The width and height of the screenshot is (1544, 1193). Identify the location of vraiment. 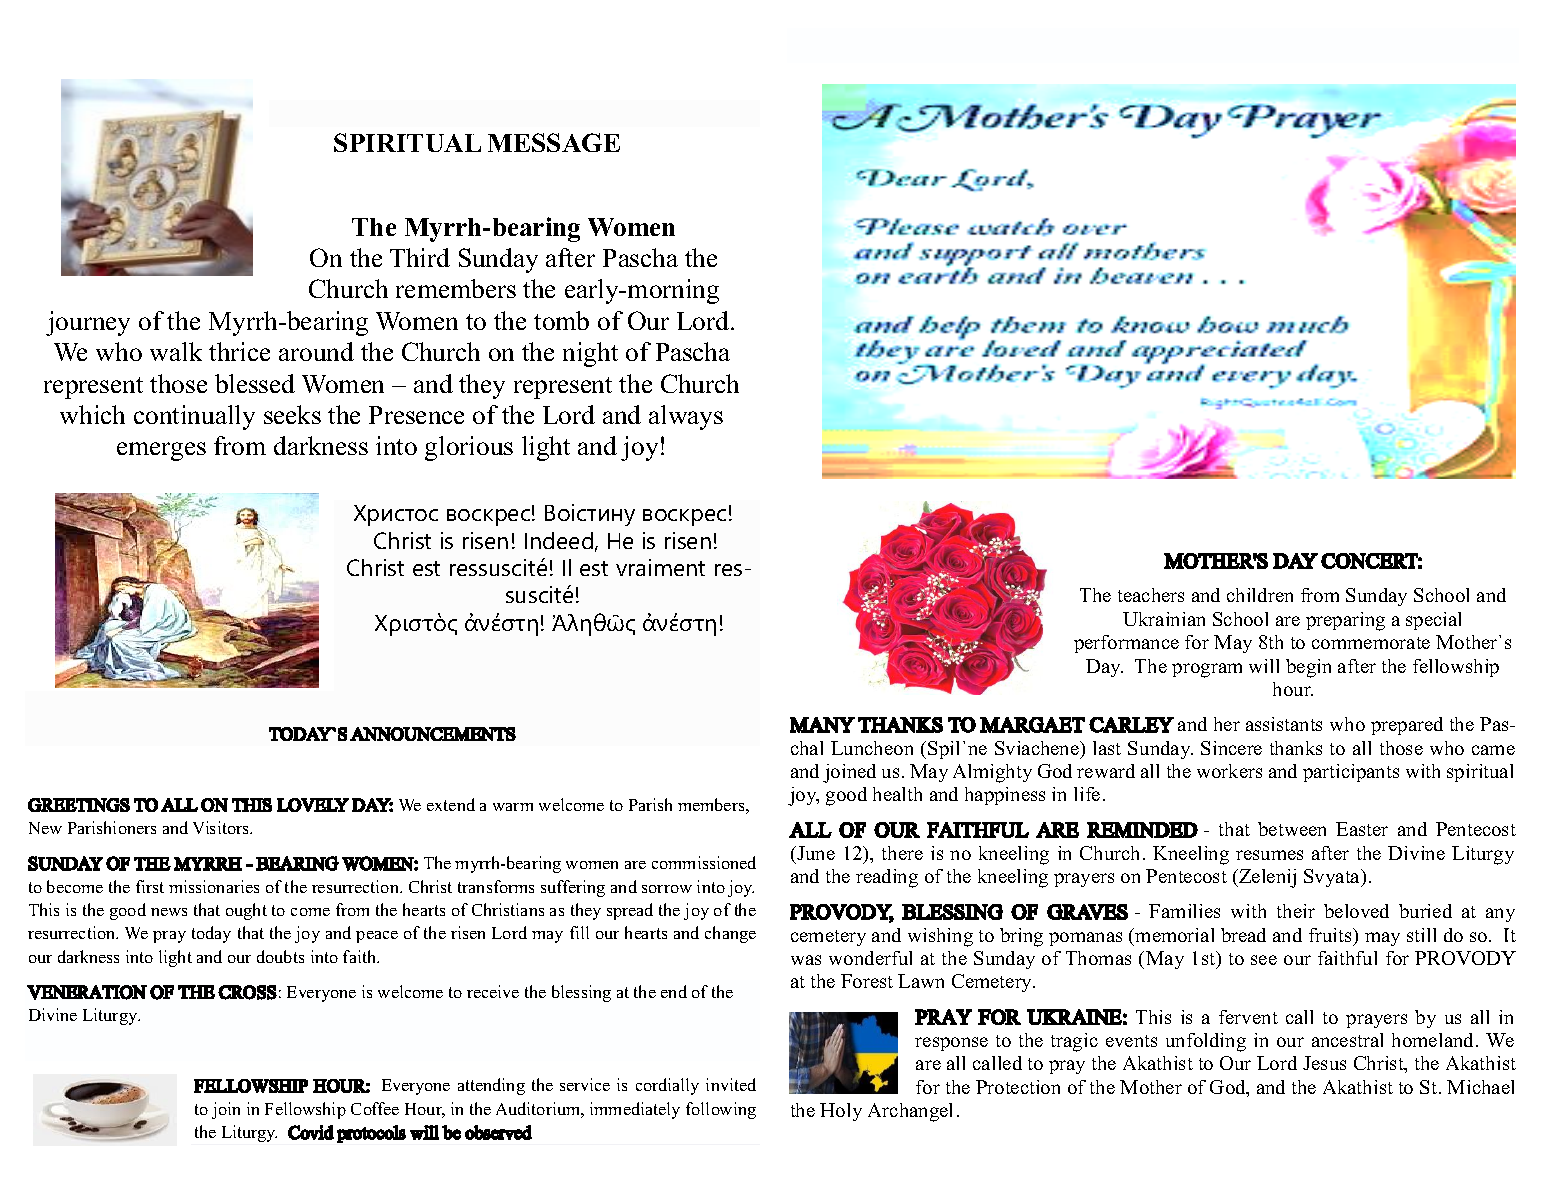
(660, 567).
